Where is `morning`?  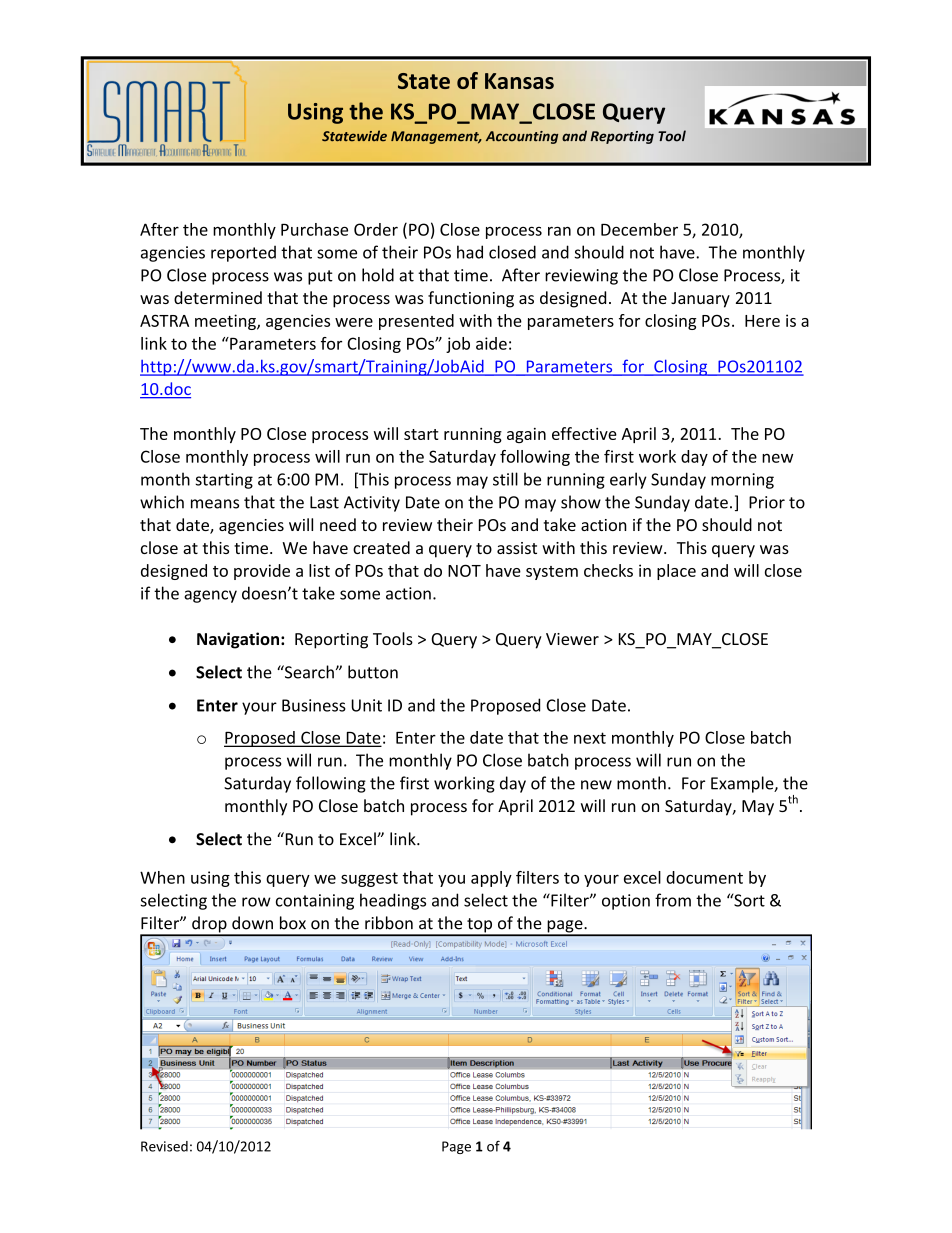 morning is located at coordinates (742, 481).
